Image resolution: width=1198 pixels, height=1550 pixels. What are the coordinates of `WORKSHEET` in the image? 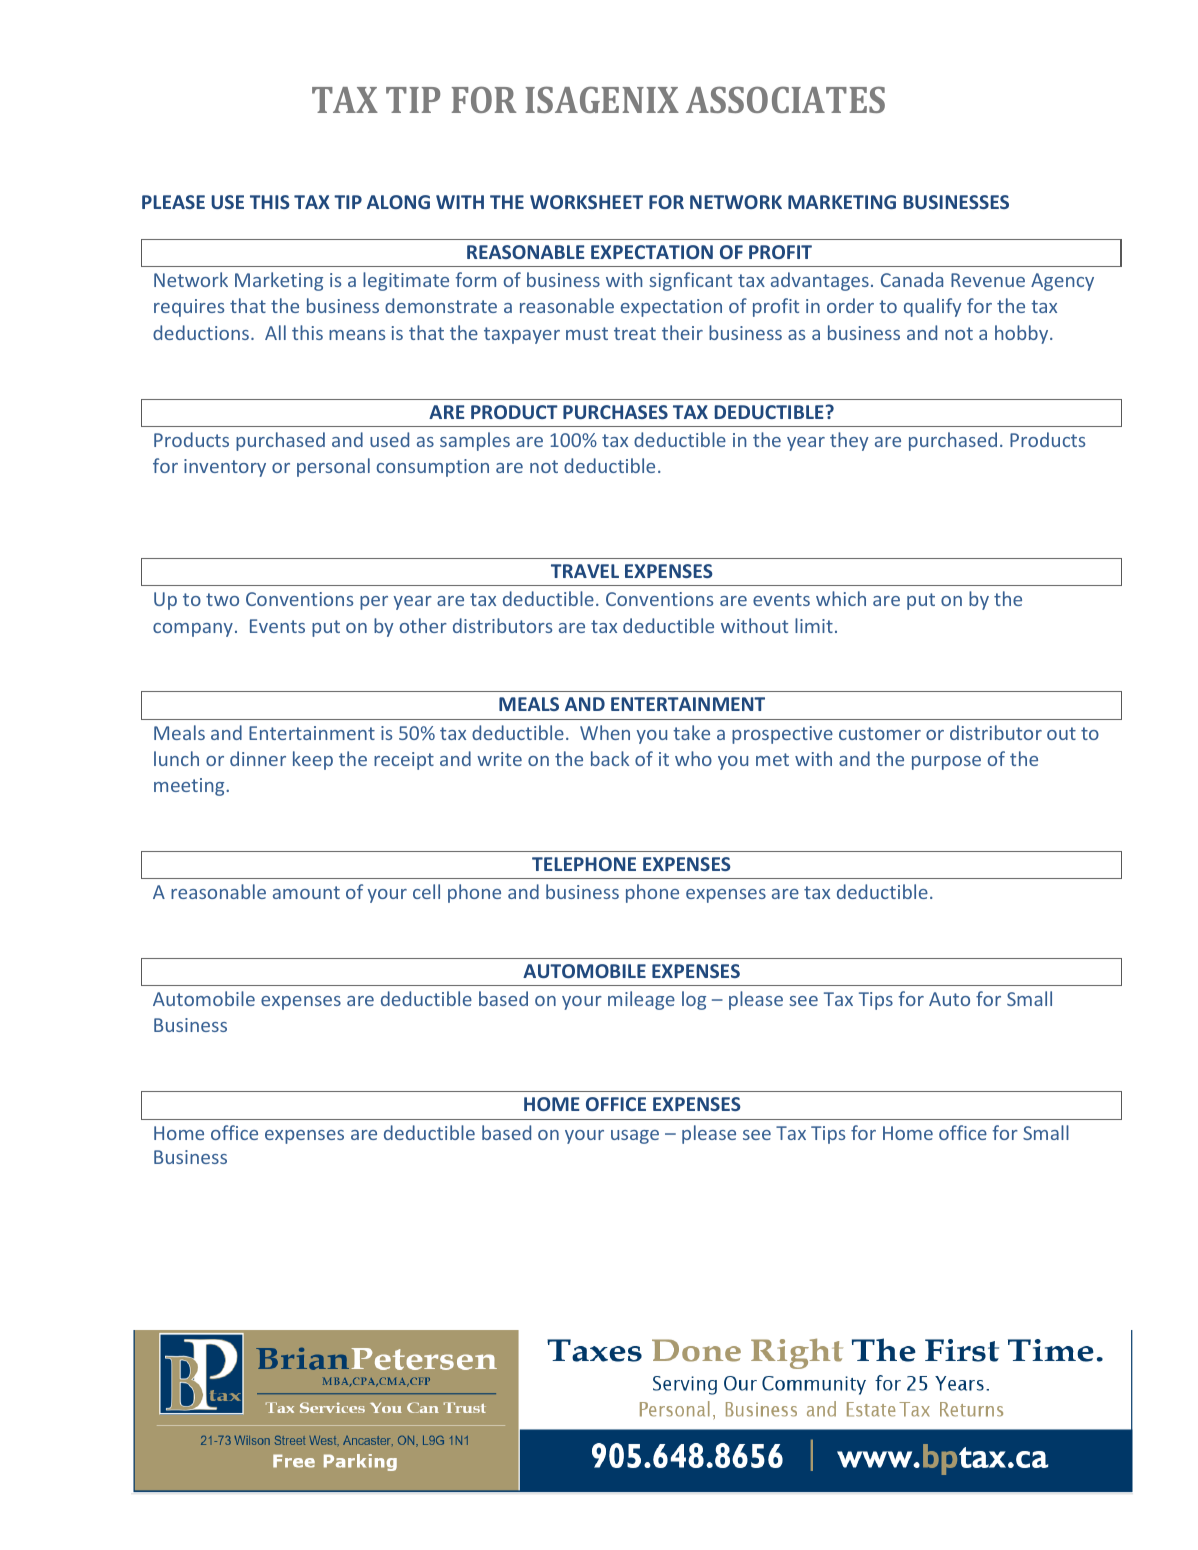 It's located at (586, 202).
